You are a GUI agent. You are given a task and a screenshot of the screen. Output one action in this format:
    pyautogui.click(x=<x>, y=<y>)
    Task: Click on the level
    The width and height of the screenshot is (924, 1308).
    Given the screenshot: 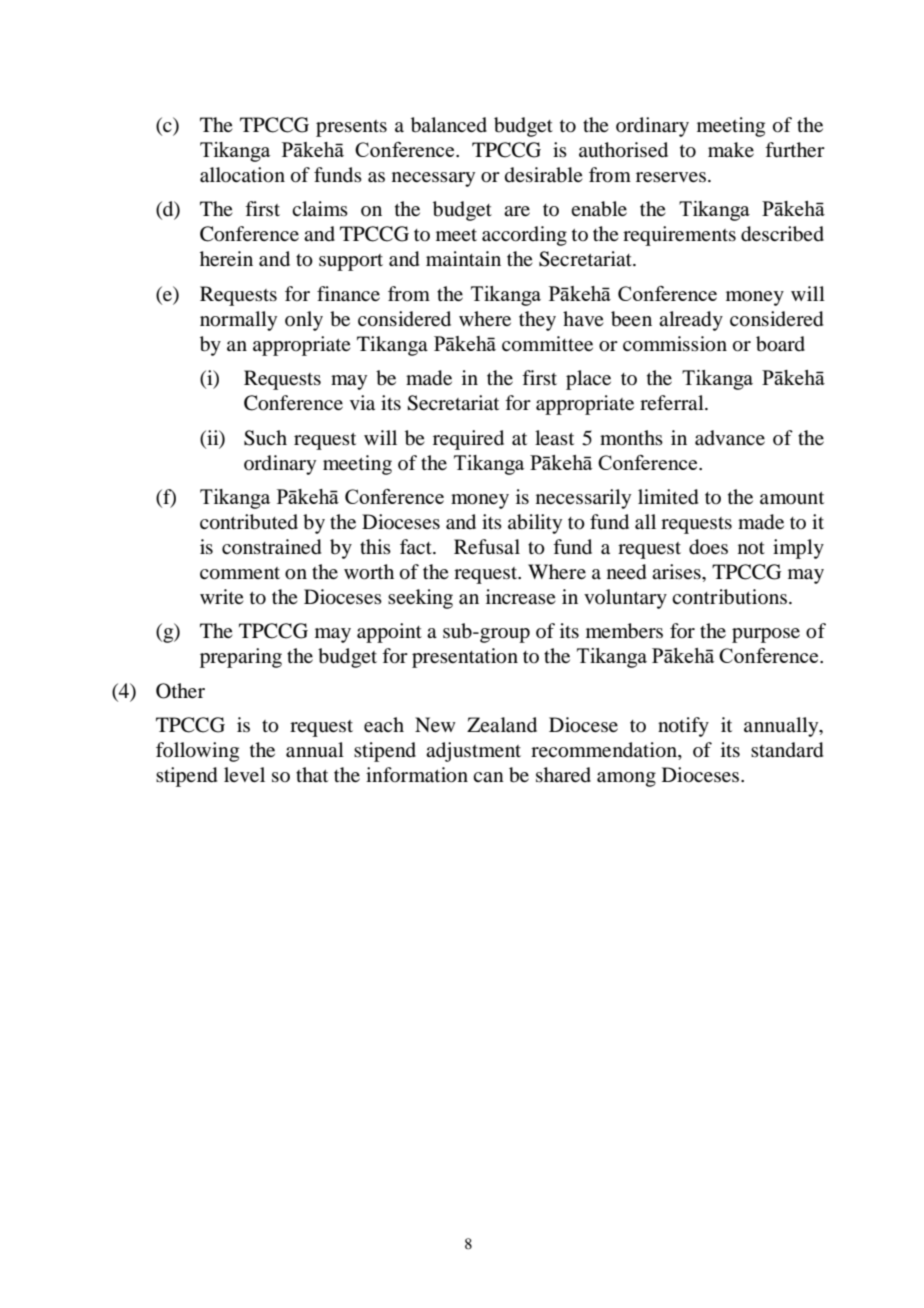 What is the action you would take?
    pyautogui.click(x=244, y=774)
